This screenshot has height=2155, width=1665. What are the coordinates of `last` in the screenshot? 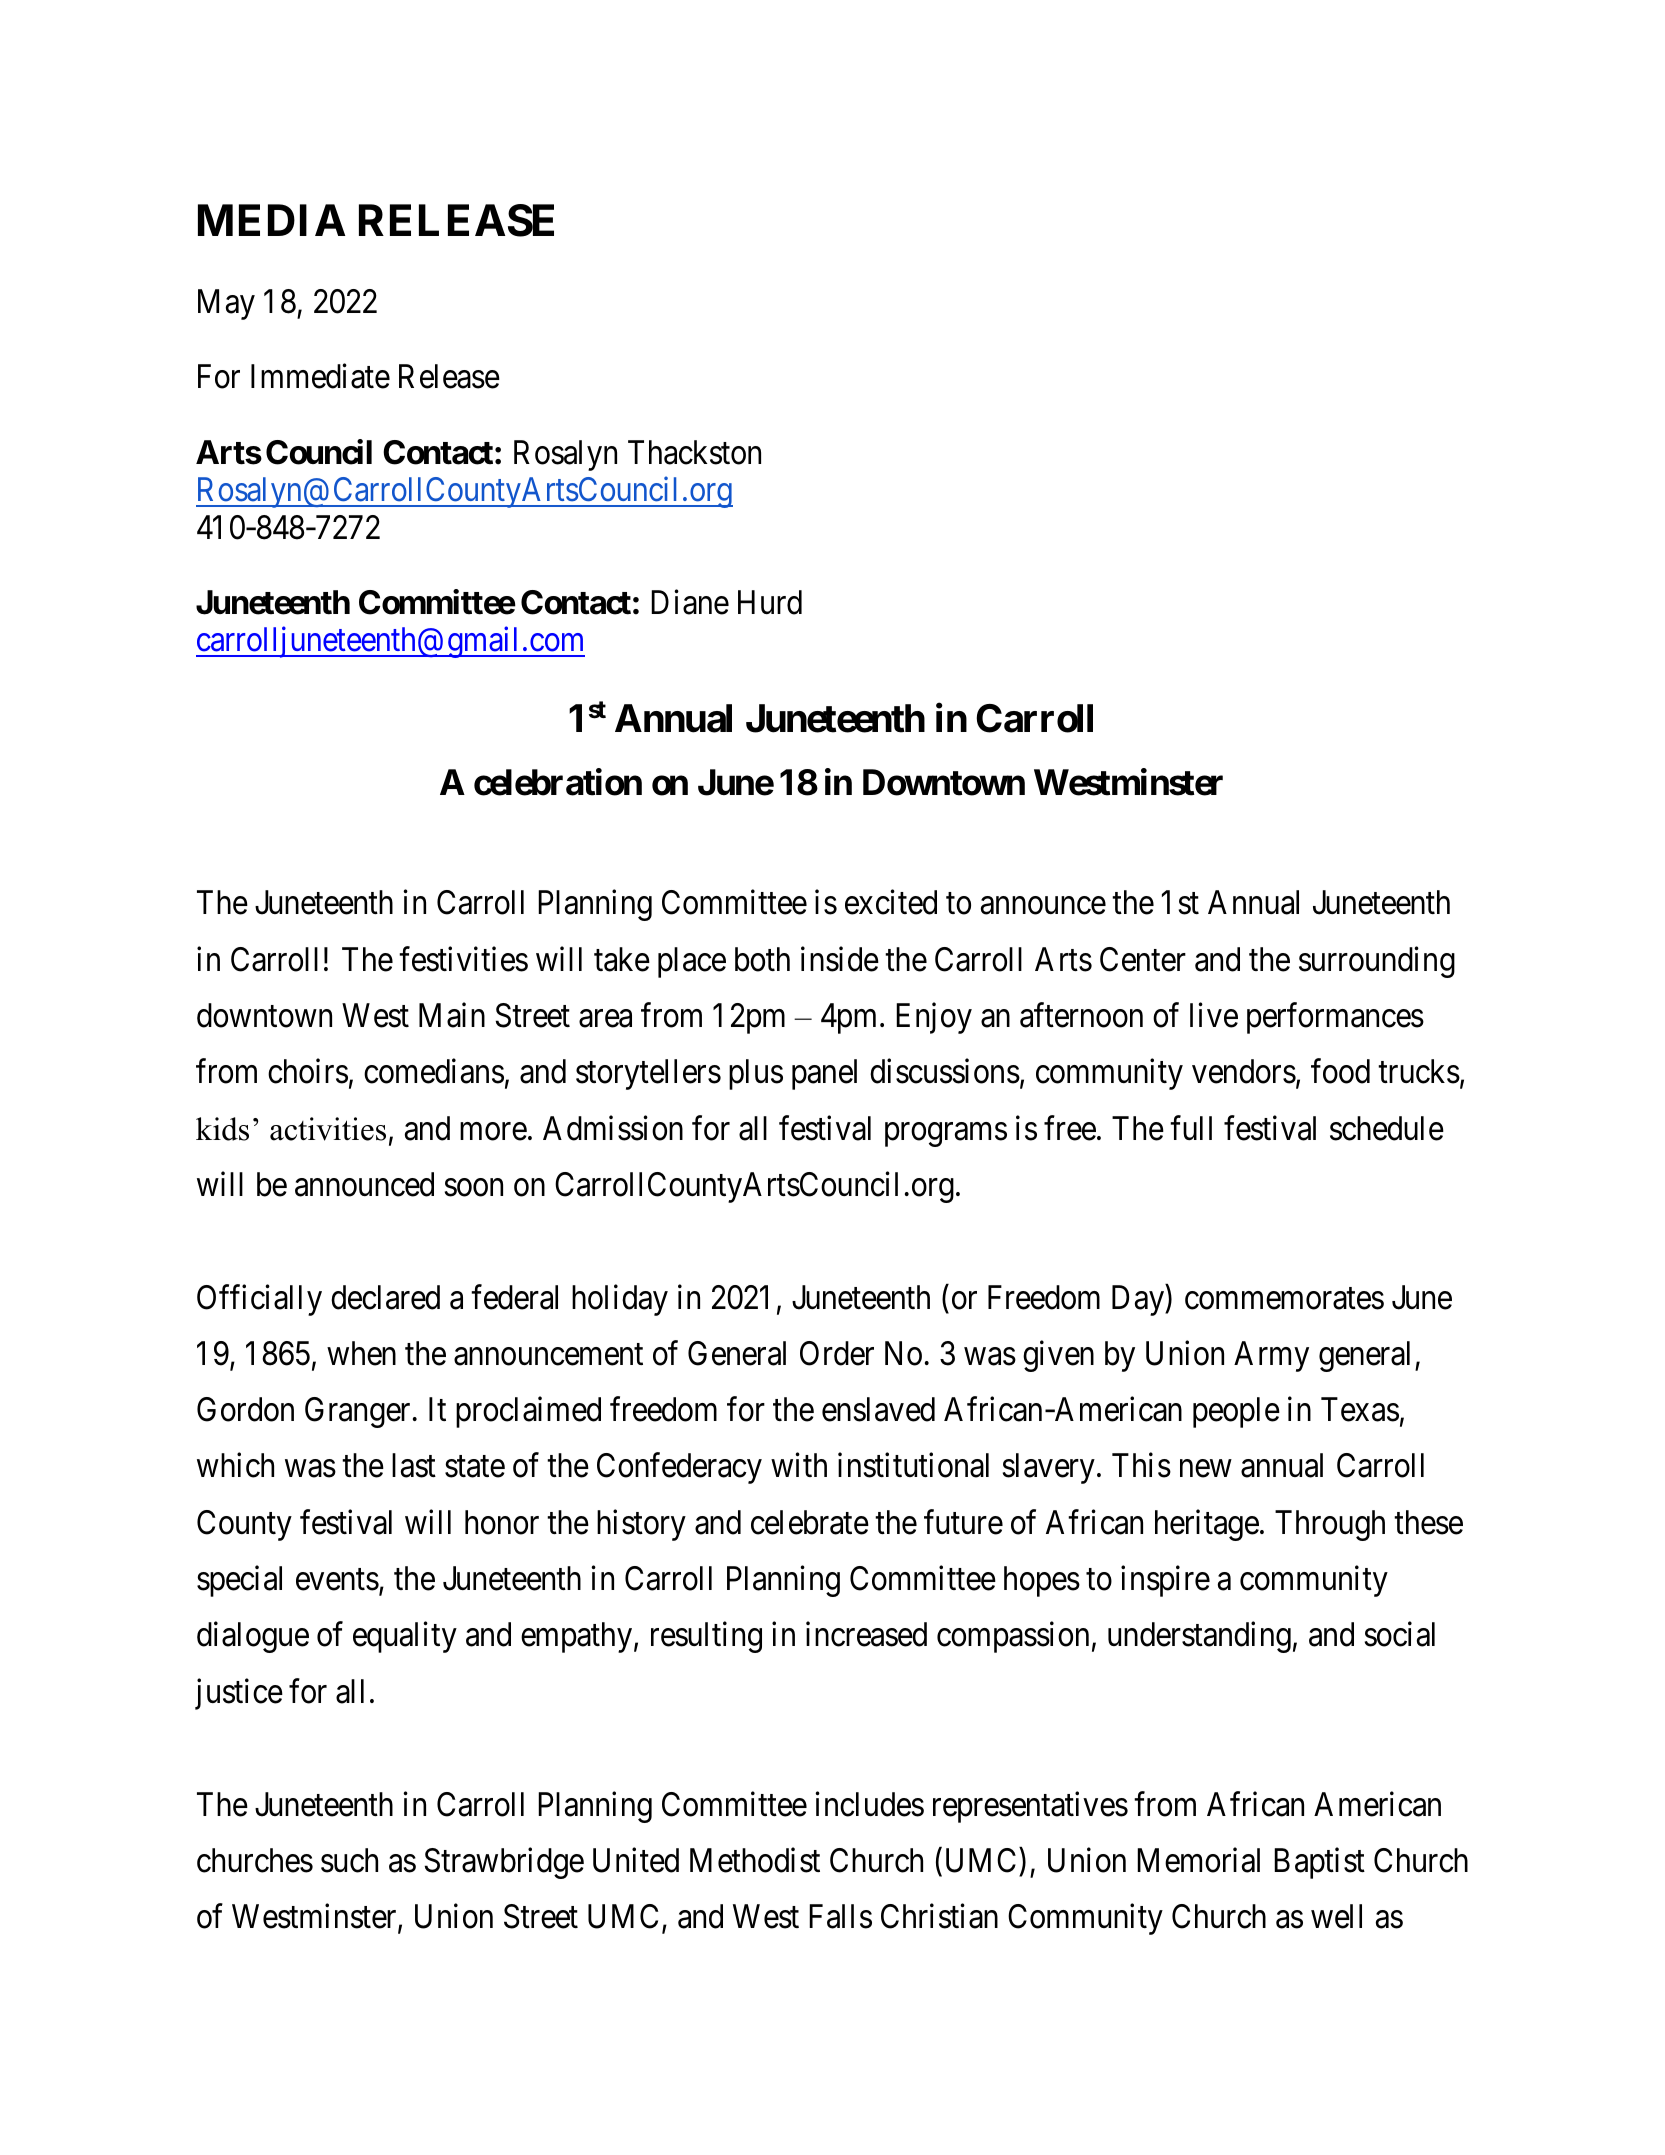 It's located at (414, 1465).
